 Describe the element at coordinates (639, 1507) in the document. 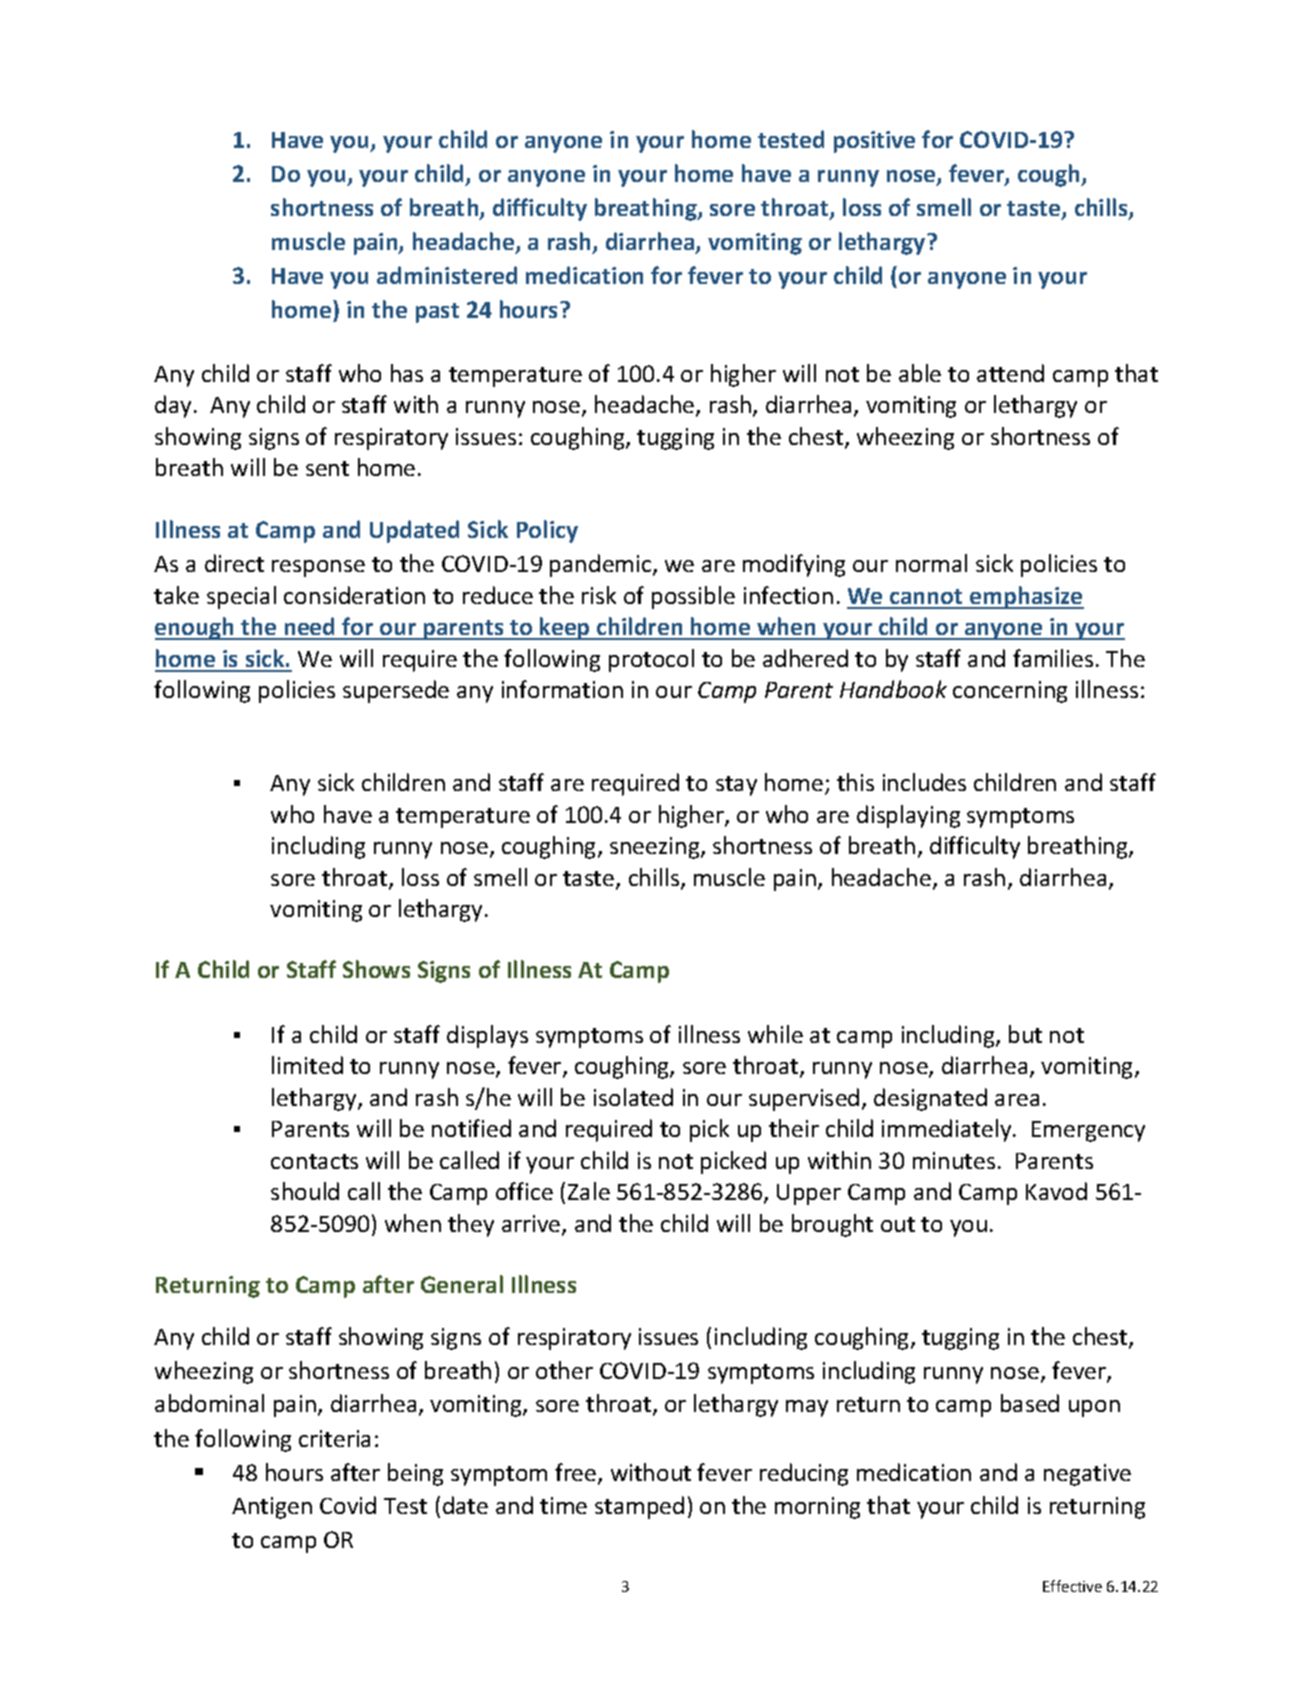

I see `stamped` at that location.
